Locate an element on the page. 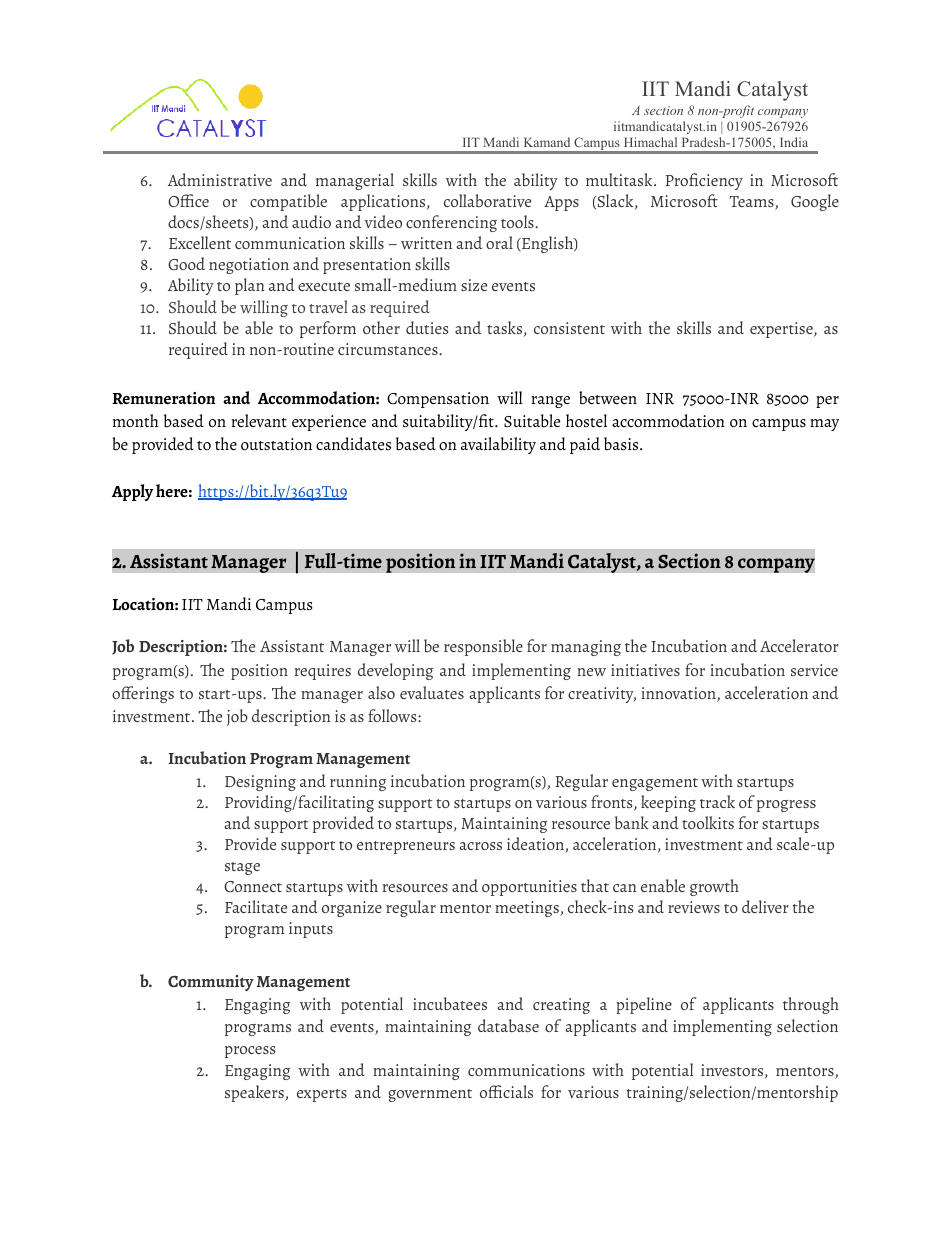 This page has width=952, height=1233. responsible is located at coordinates (483, 647).
